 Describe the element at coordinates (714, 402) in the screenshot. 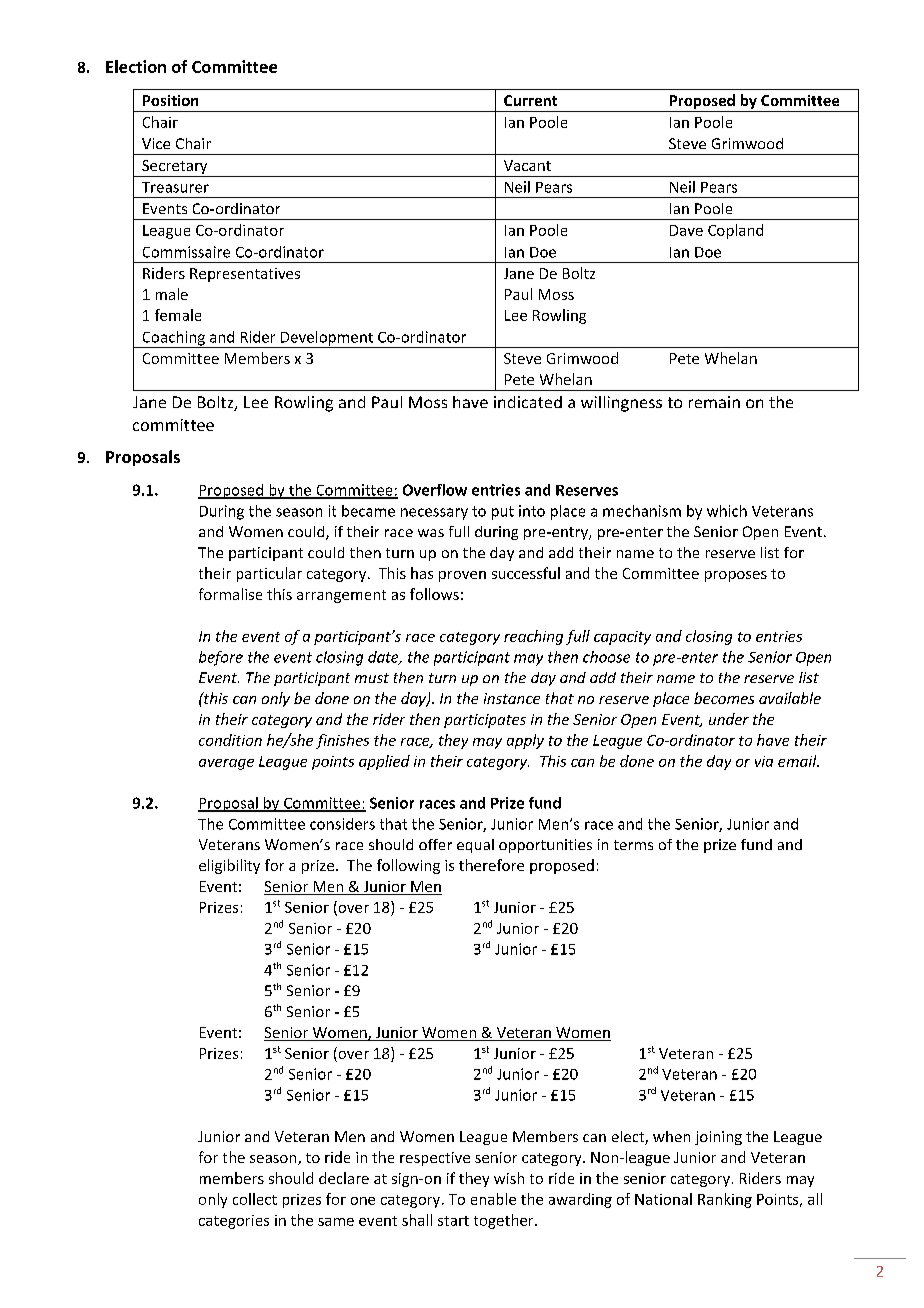

I see `remain` at that location.
